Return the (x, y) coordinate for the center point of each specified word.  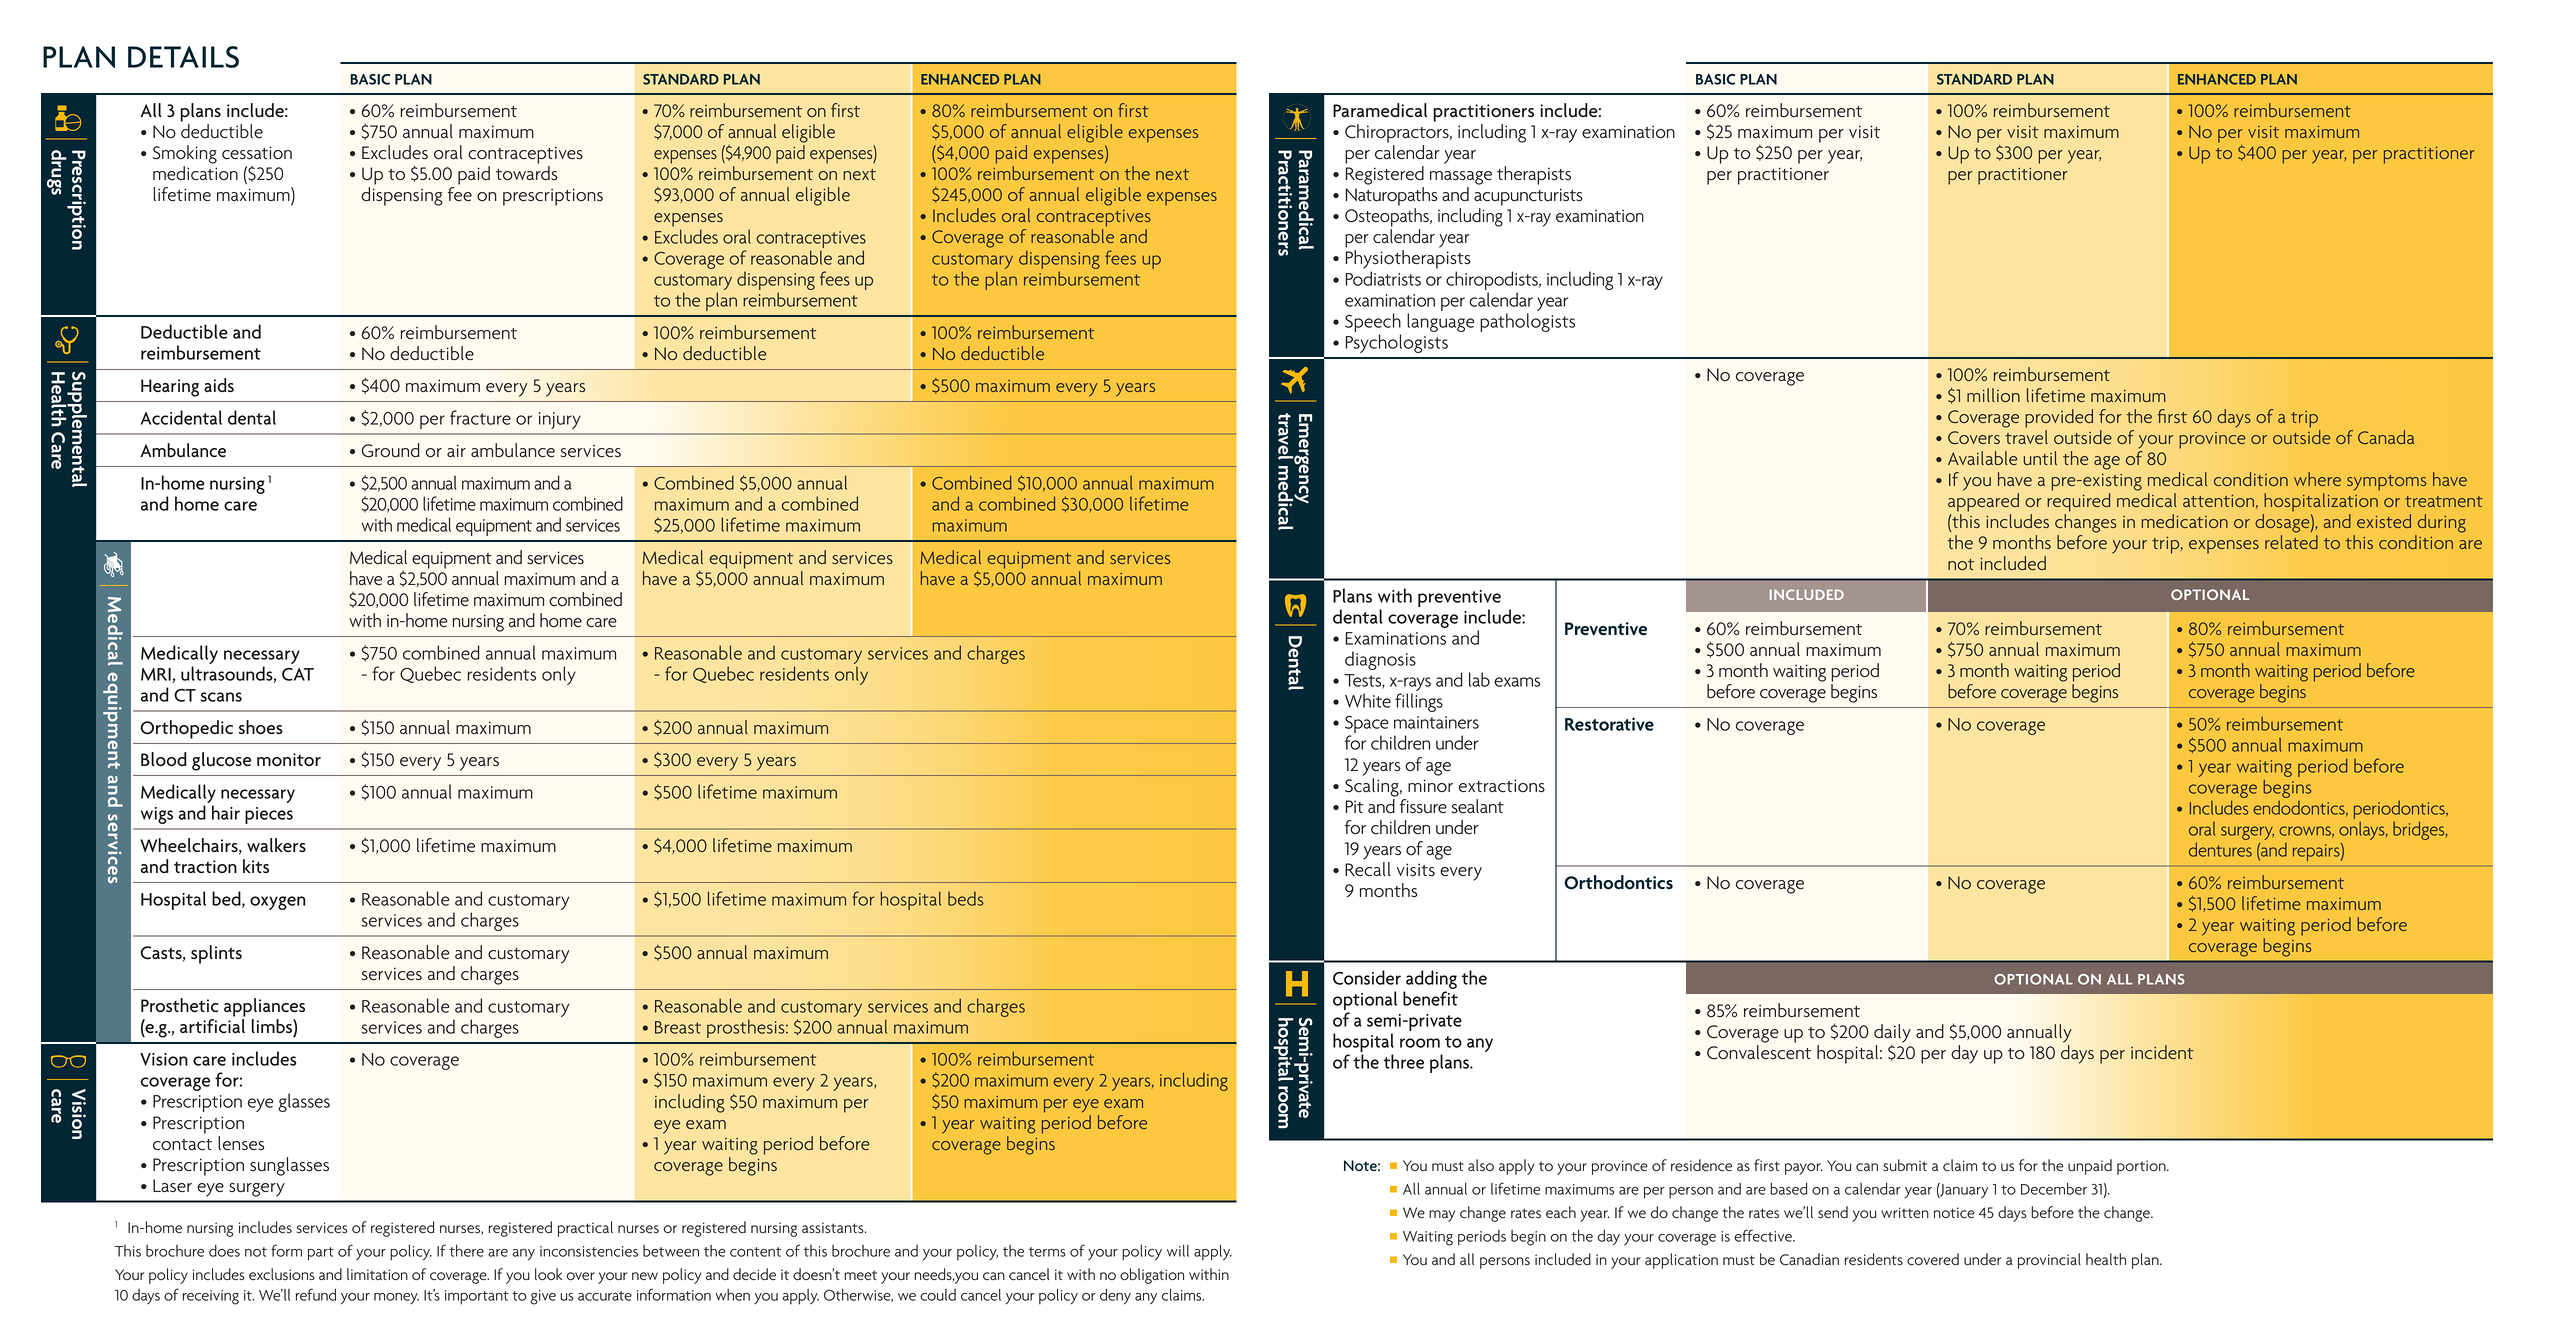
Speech (1373, 324)
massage (1461, 178)
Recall (1368, 869)
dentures (2220, 849)
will (1178, 1251)
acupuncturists (1528, 197)
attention (2218, 501)
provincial (2049, 1261)
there (466, 1251)
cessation (257, 153)
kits (256, 866)
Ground (390, 450)
